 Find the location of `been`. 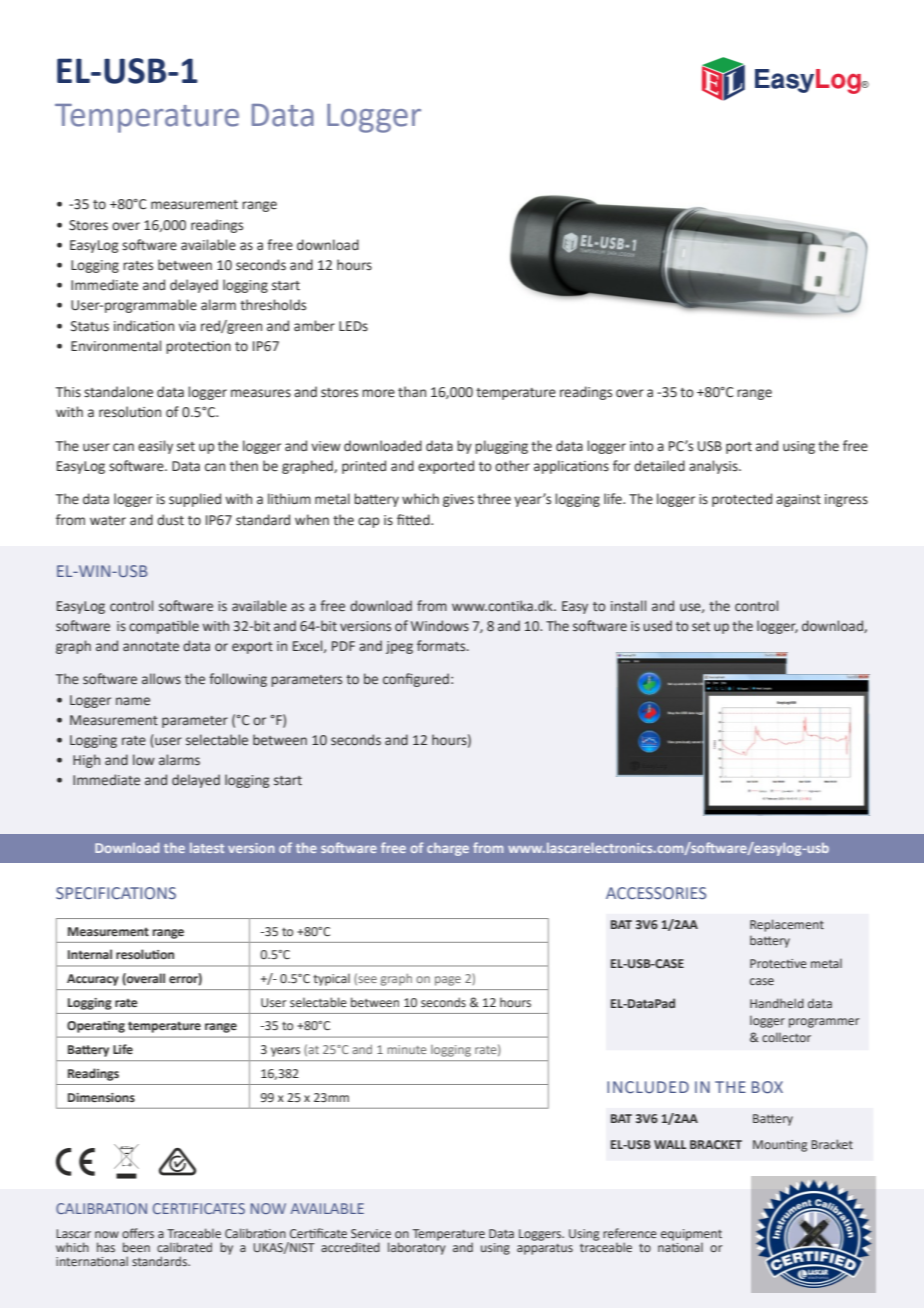

been is located at coordinates (136, 1247).
